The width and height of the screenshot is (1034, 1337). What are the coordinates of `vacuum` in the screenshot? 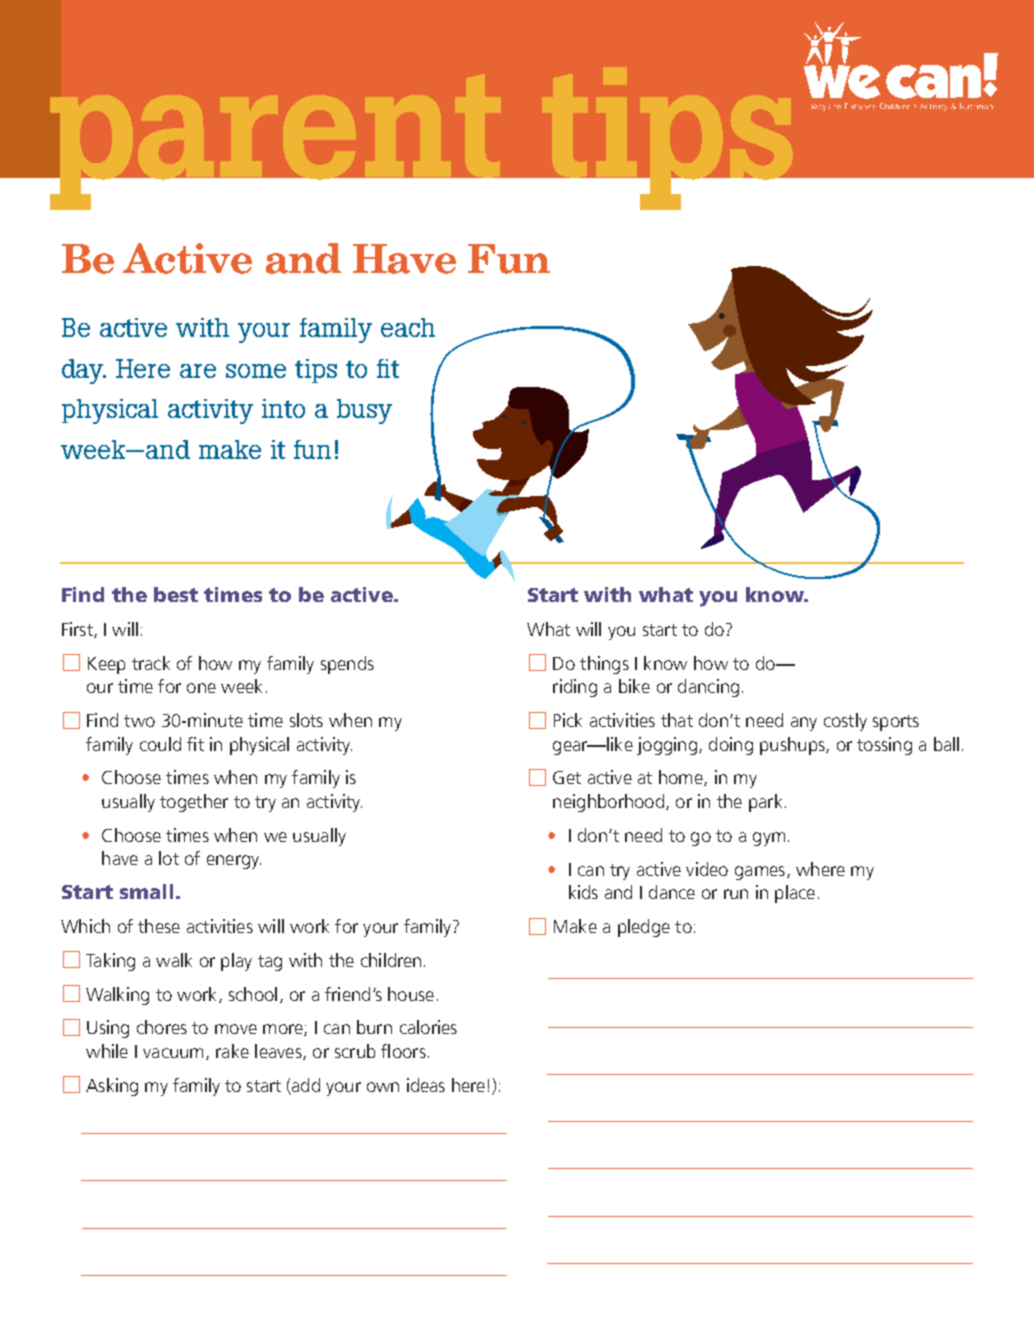 It's located at (173, 1053).
